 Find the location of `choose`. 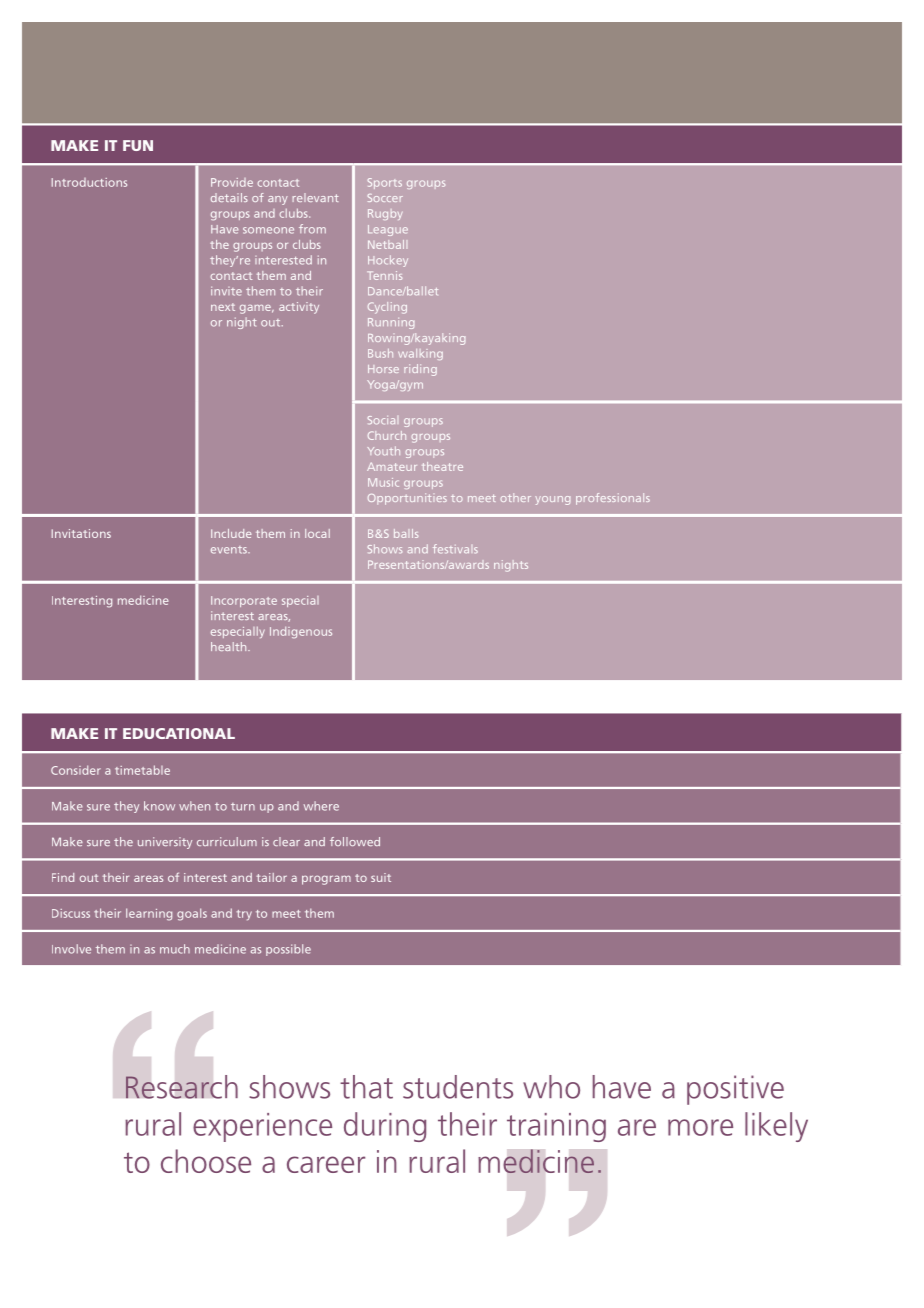

choose is located at coordinates (206, 1161).
